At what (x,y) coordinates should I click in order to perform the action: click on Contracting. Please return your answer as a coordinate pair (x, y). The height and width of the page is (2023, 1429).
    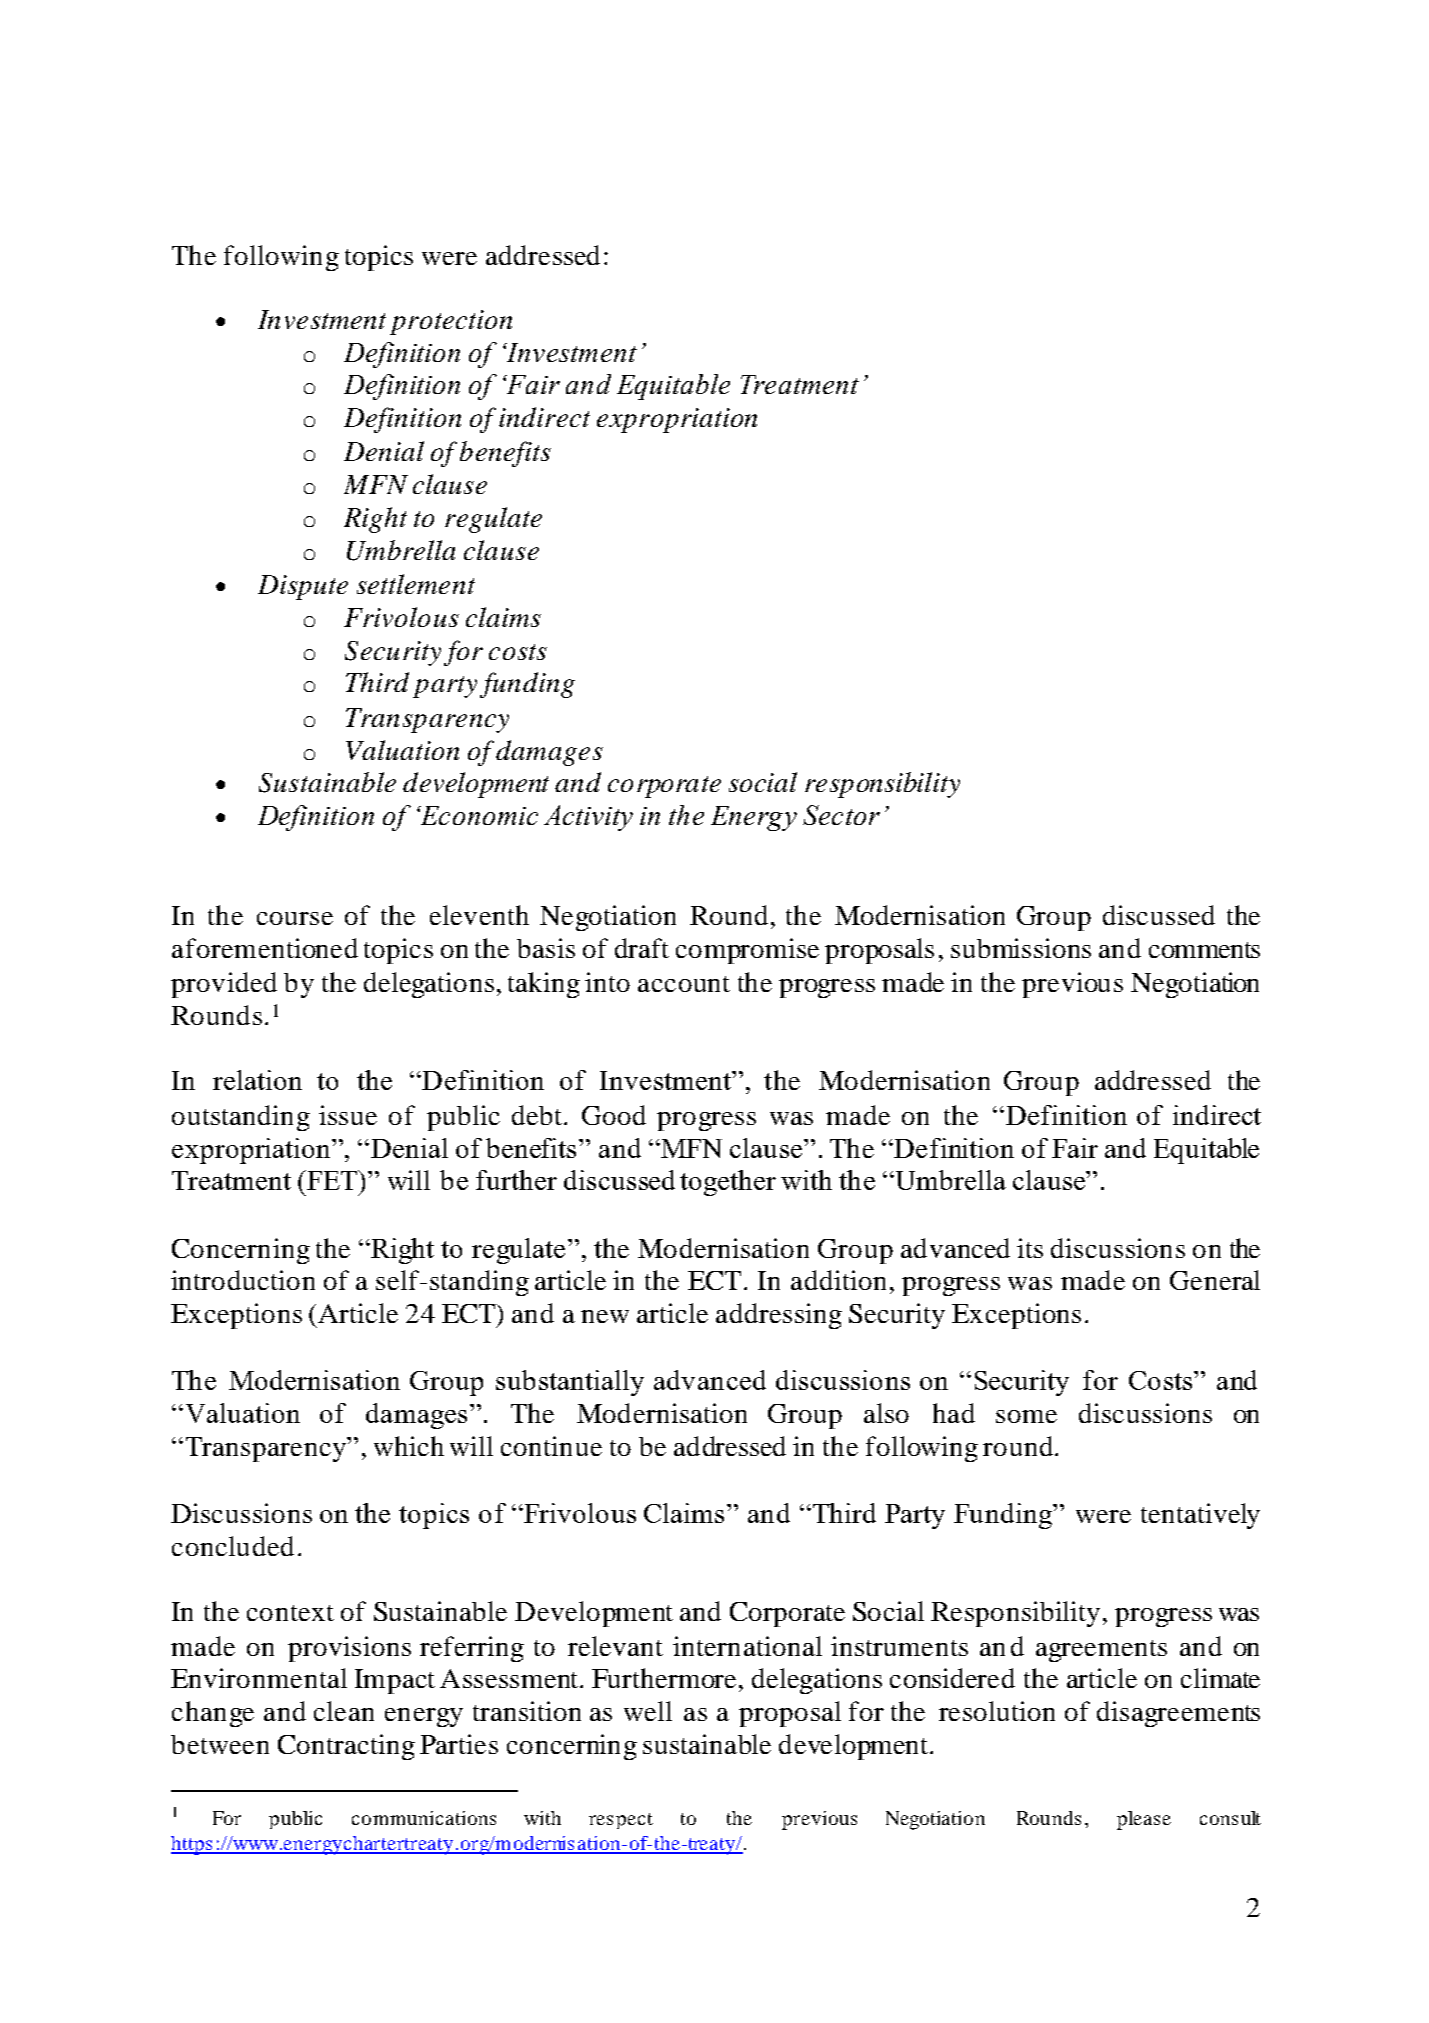
    Looking at the image, I should click on (346, 1747).
